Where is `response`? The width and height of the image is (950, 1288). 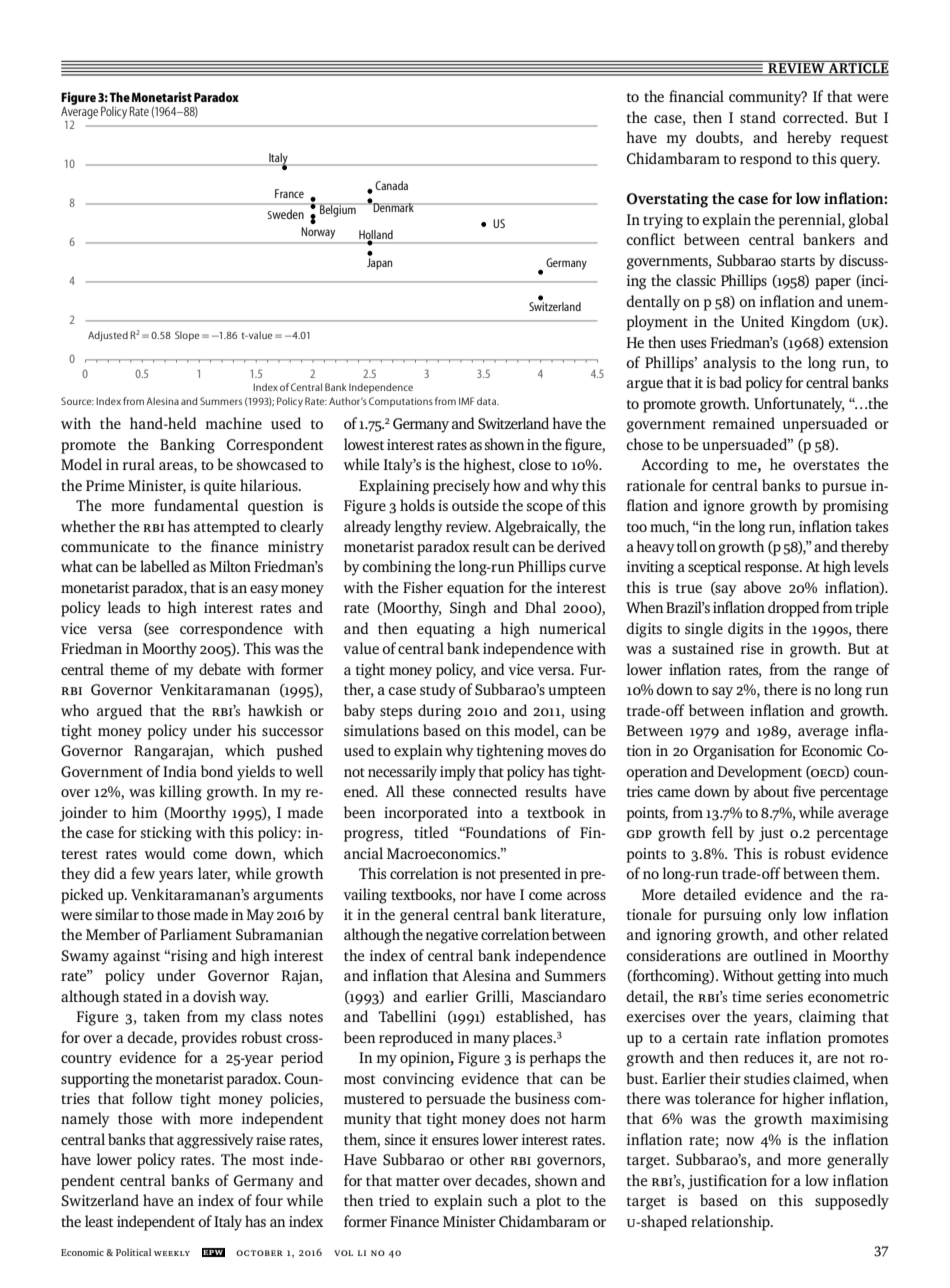 response is located at coordinates (773, 570).
